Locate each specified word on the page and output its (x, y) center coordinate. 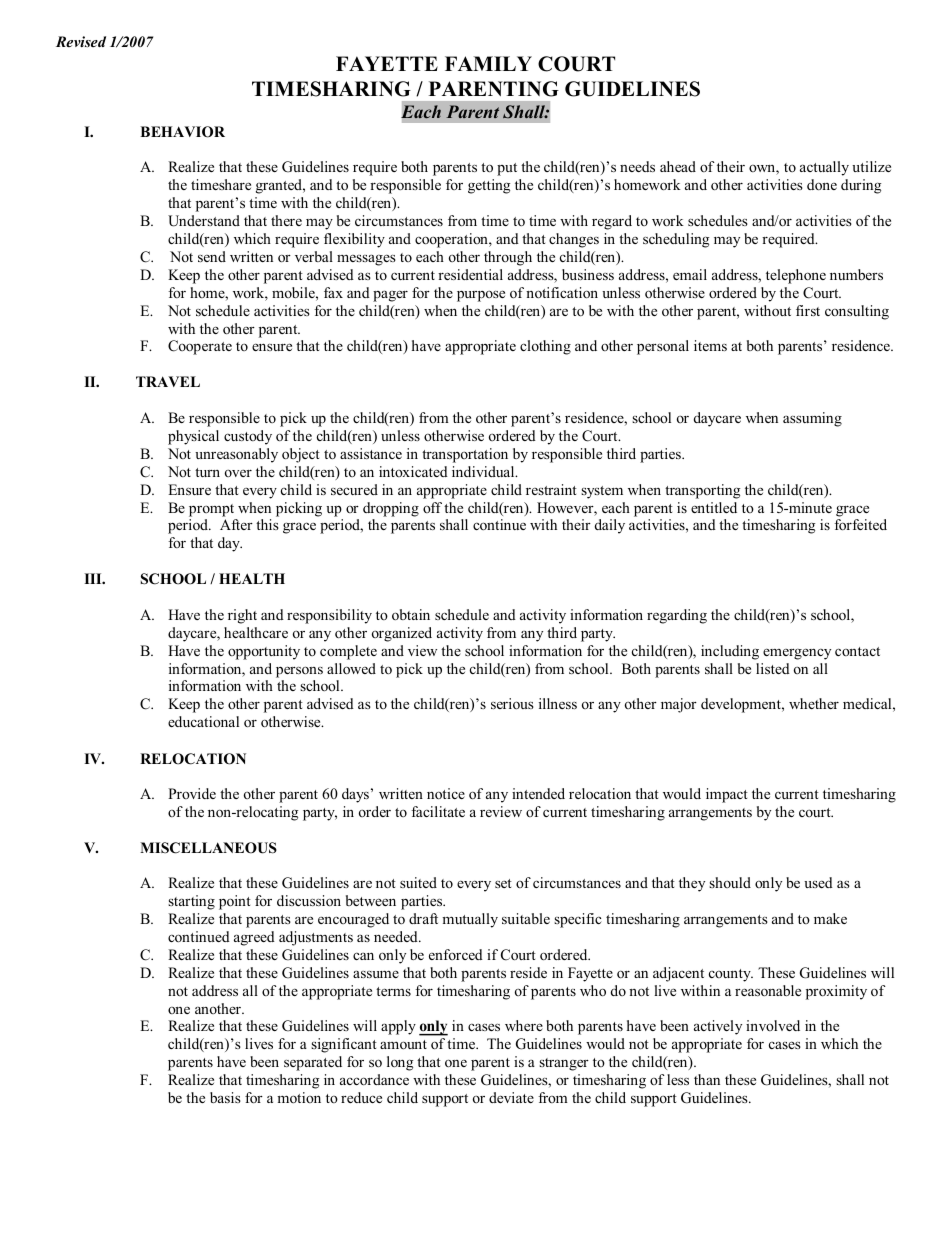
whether (814, 703)
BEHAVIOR (182, 132)
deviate (511, 1097)
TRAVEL (168, 381)
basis (225, 1097)
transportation (465, 455)
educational (203, 721)
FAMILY (488, 63)
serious (512, 703)
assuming (812, 419)
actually (824, 168)
